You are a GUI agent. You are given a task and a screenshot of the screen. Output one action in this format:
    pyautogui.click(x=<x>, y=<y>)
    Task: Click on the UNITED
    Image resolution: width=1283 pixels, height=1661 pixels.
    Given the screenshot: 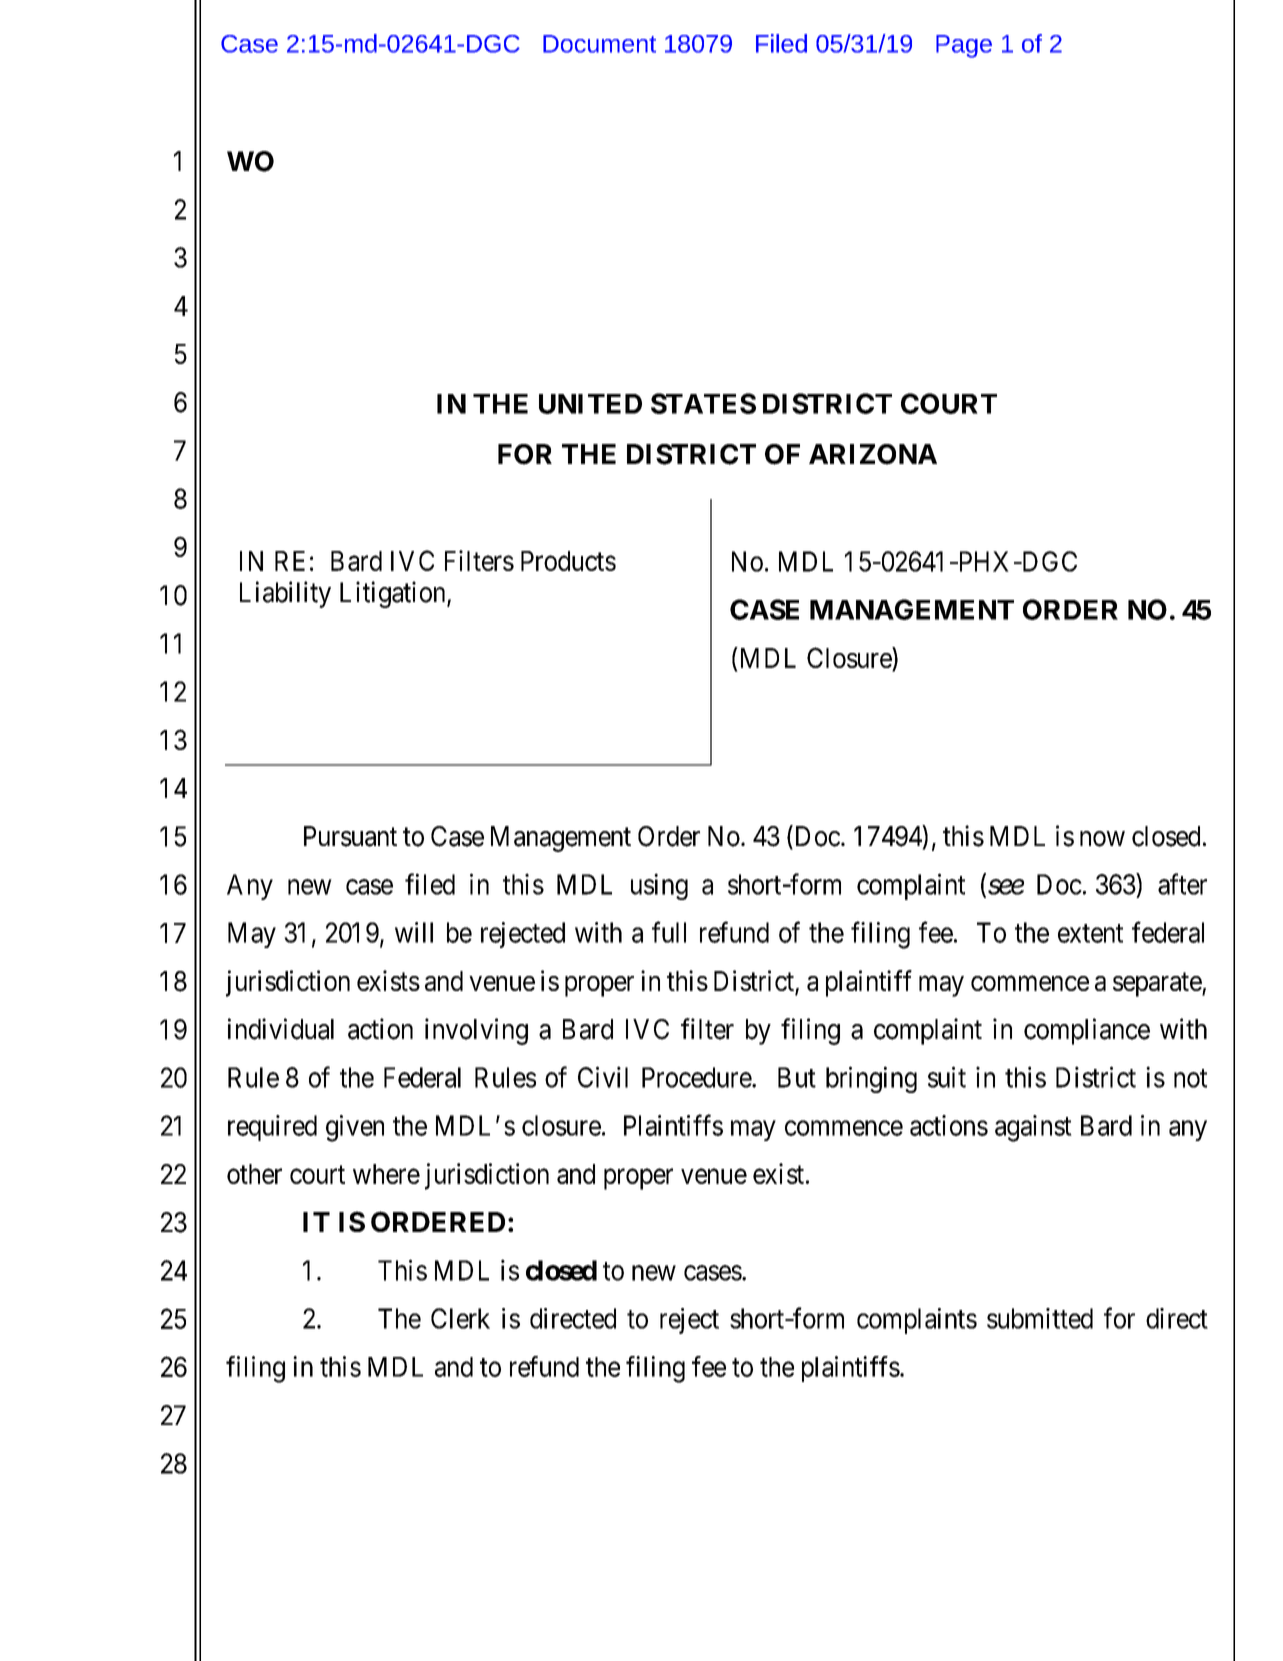 What is the action you would take?
    pyautogui.click(x=590, y=404)
